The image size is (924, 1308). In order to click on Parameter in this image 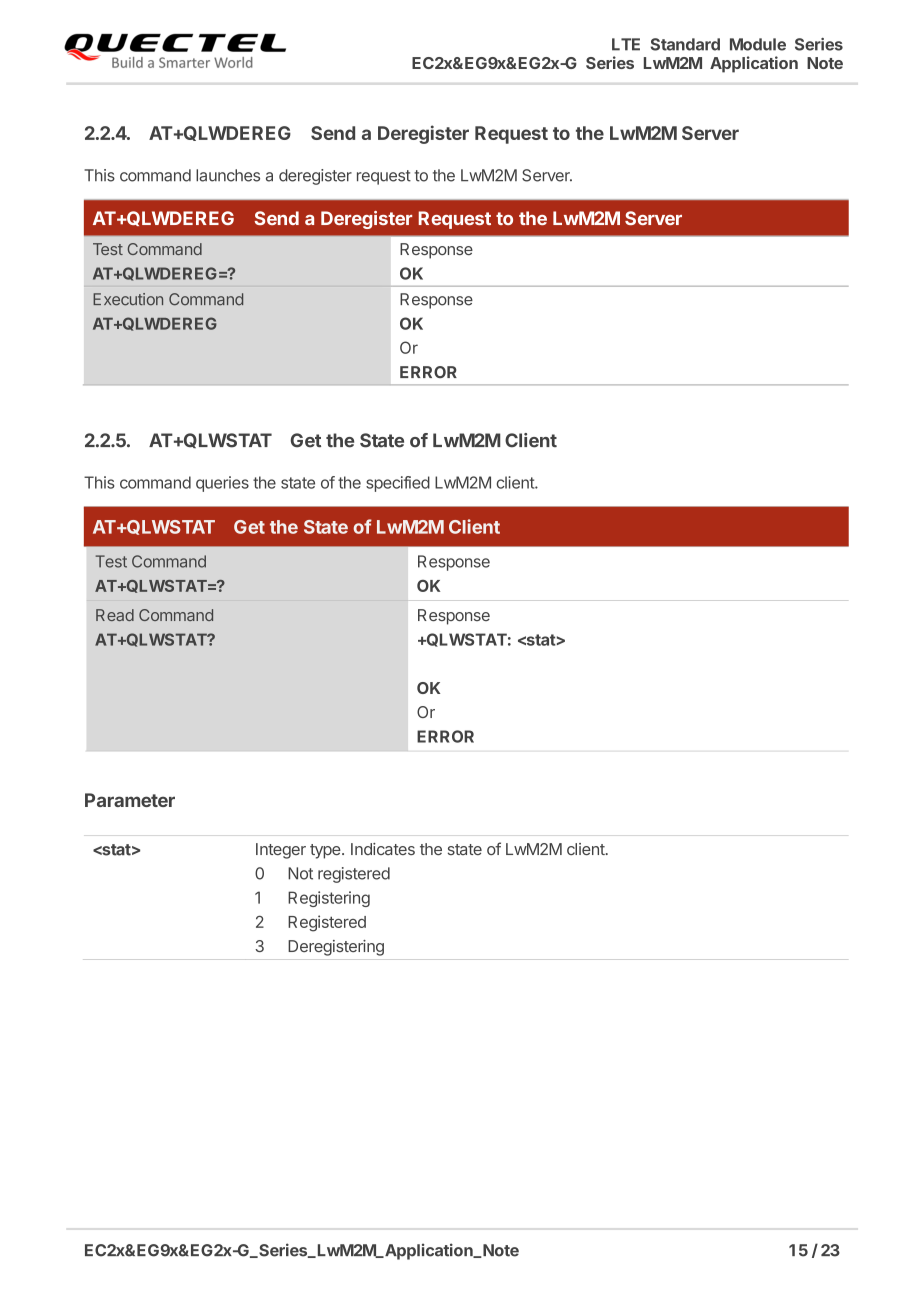, I will do `click(130, 800)`.
